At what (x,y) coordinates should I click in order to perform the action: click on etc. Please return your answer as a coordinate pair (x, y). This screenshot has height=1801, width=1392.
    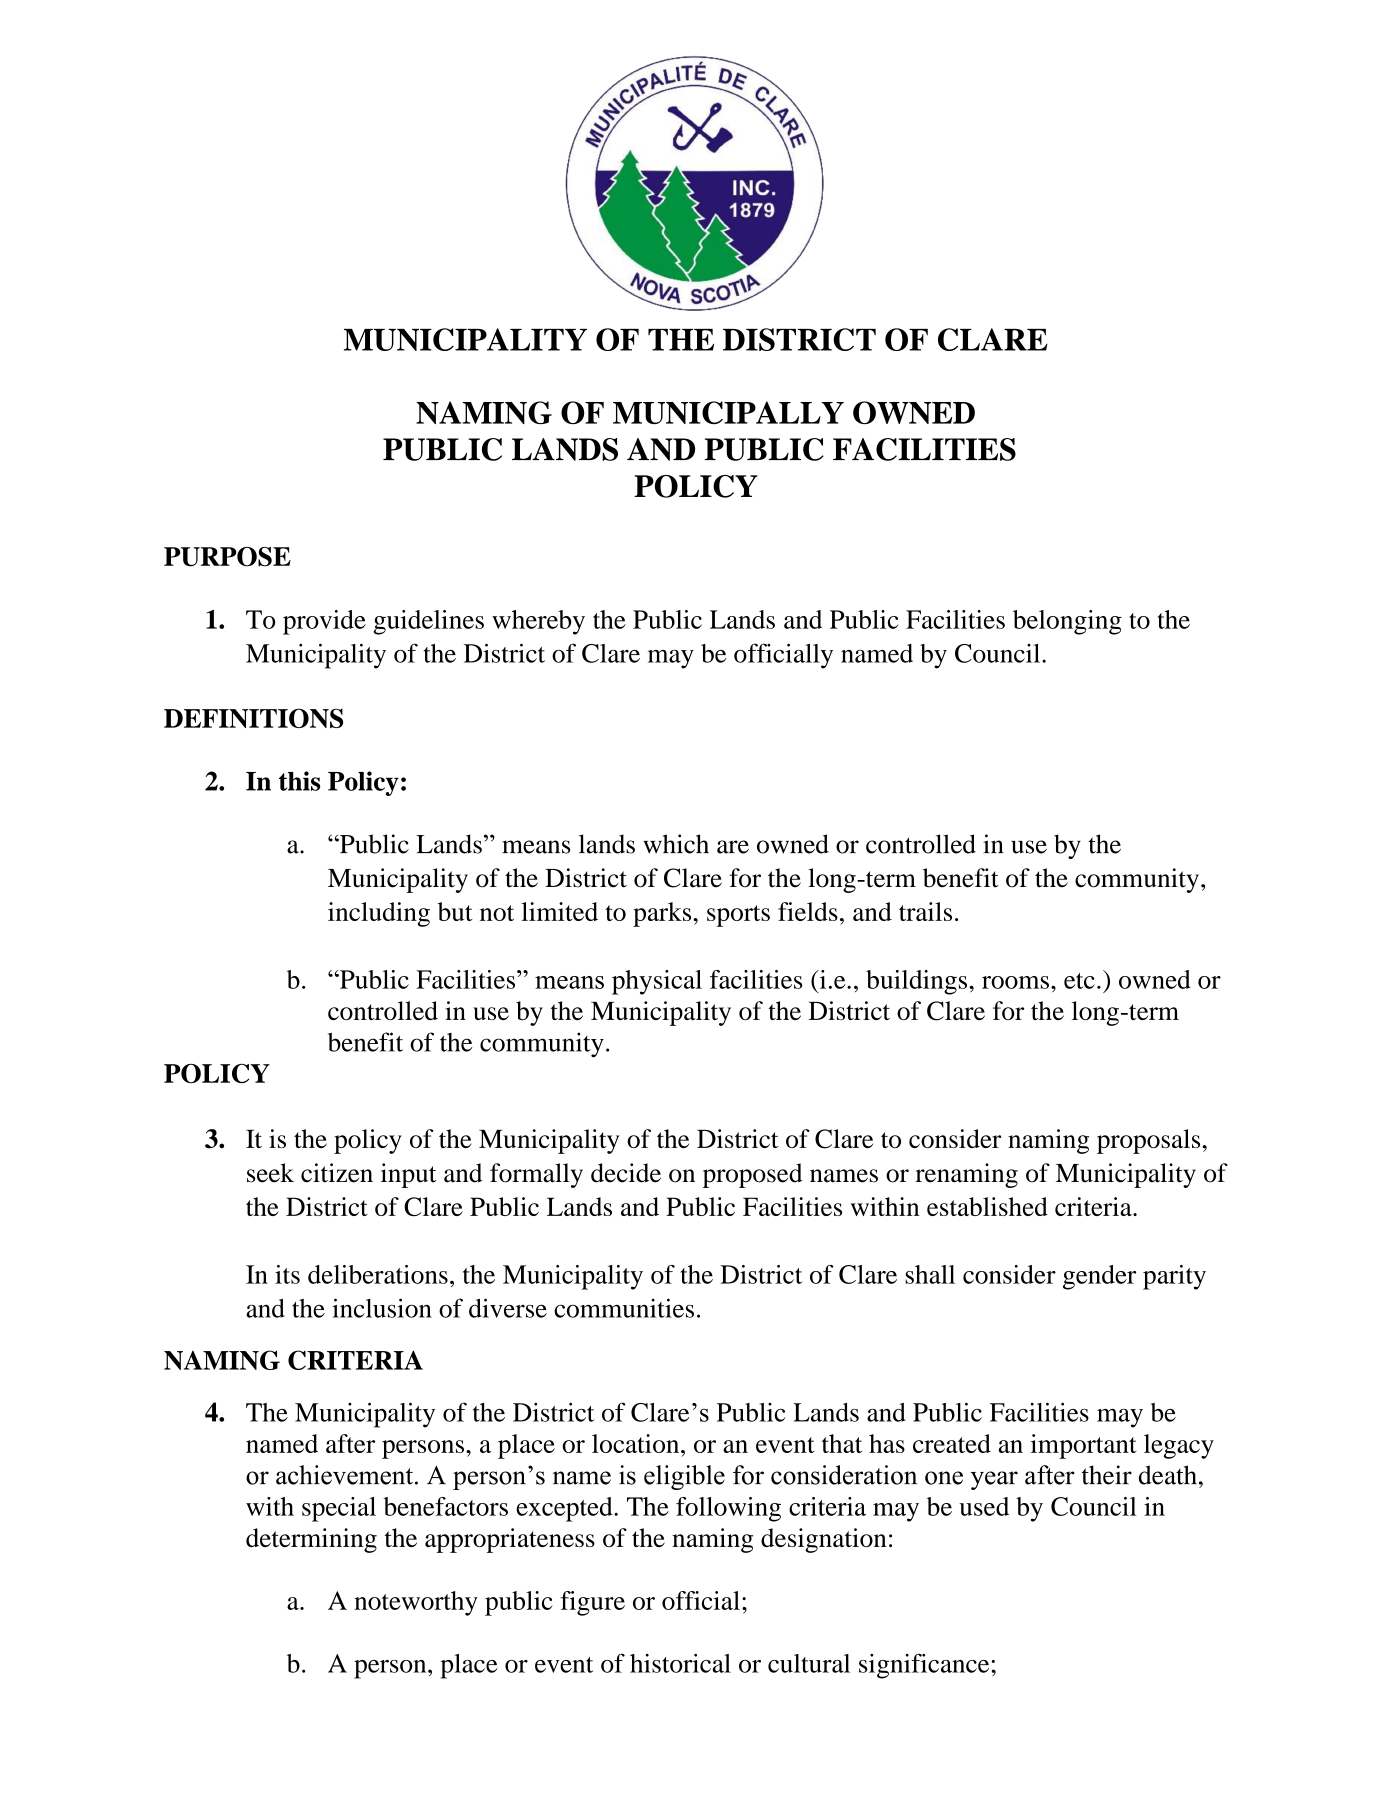
    Looking at the image, I should click on (1079, 981).
